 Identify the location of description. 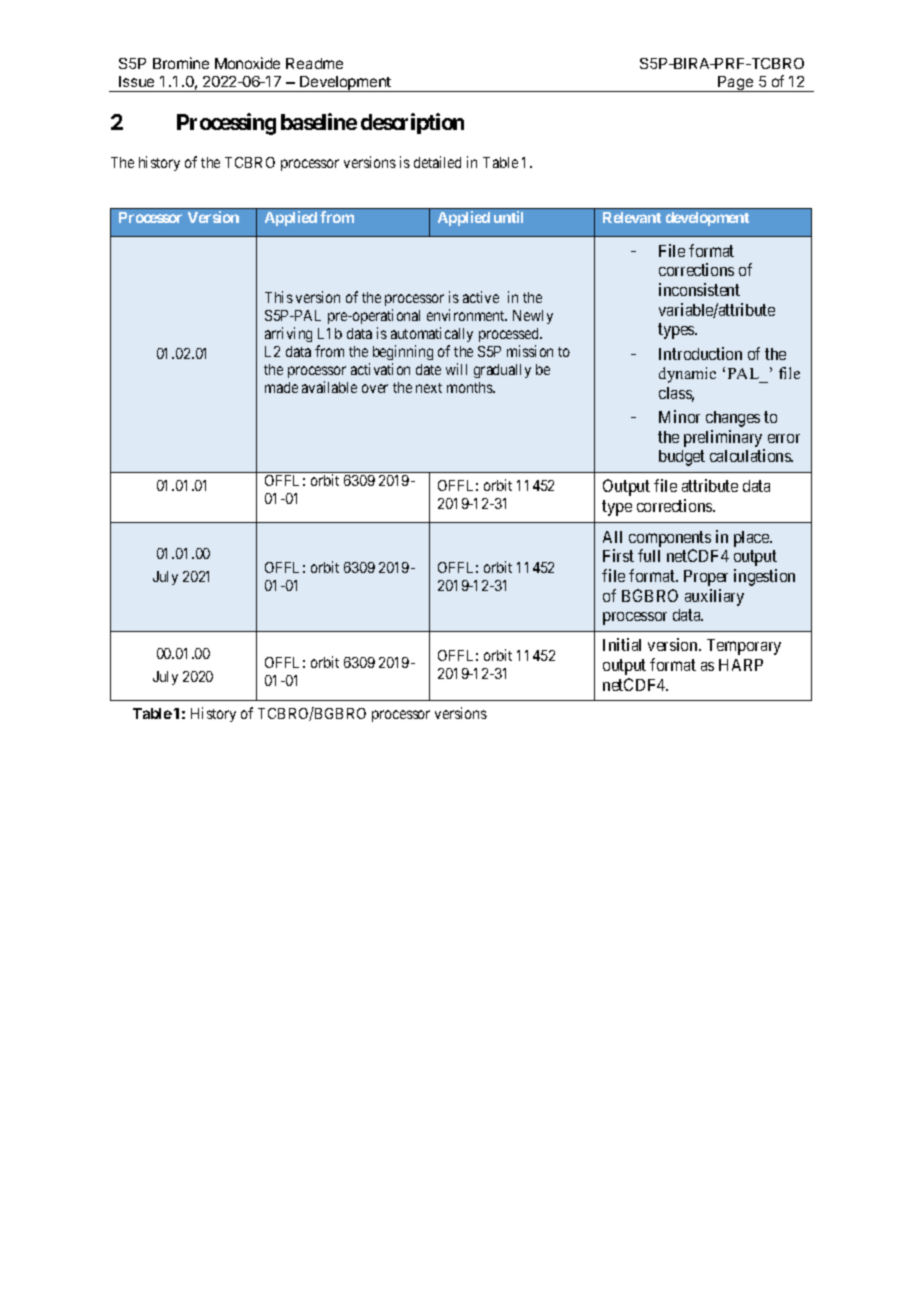
(412, 123).
